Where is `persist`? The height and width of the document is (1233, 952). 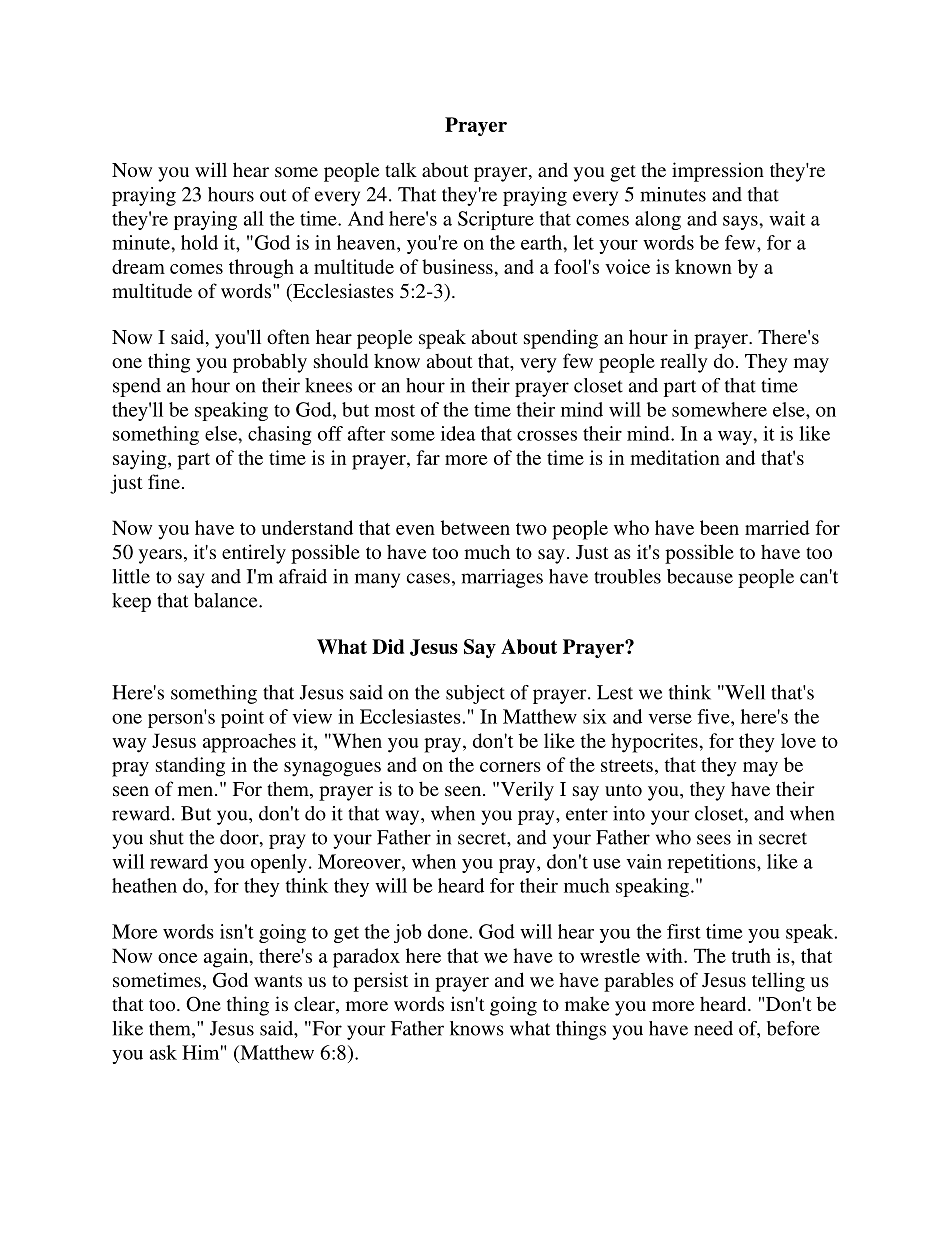 persist is located at coordinates (381, 982).
